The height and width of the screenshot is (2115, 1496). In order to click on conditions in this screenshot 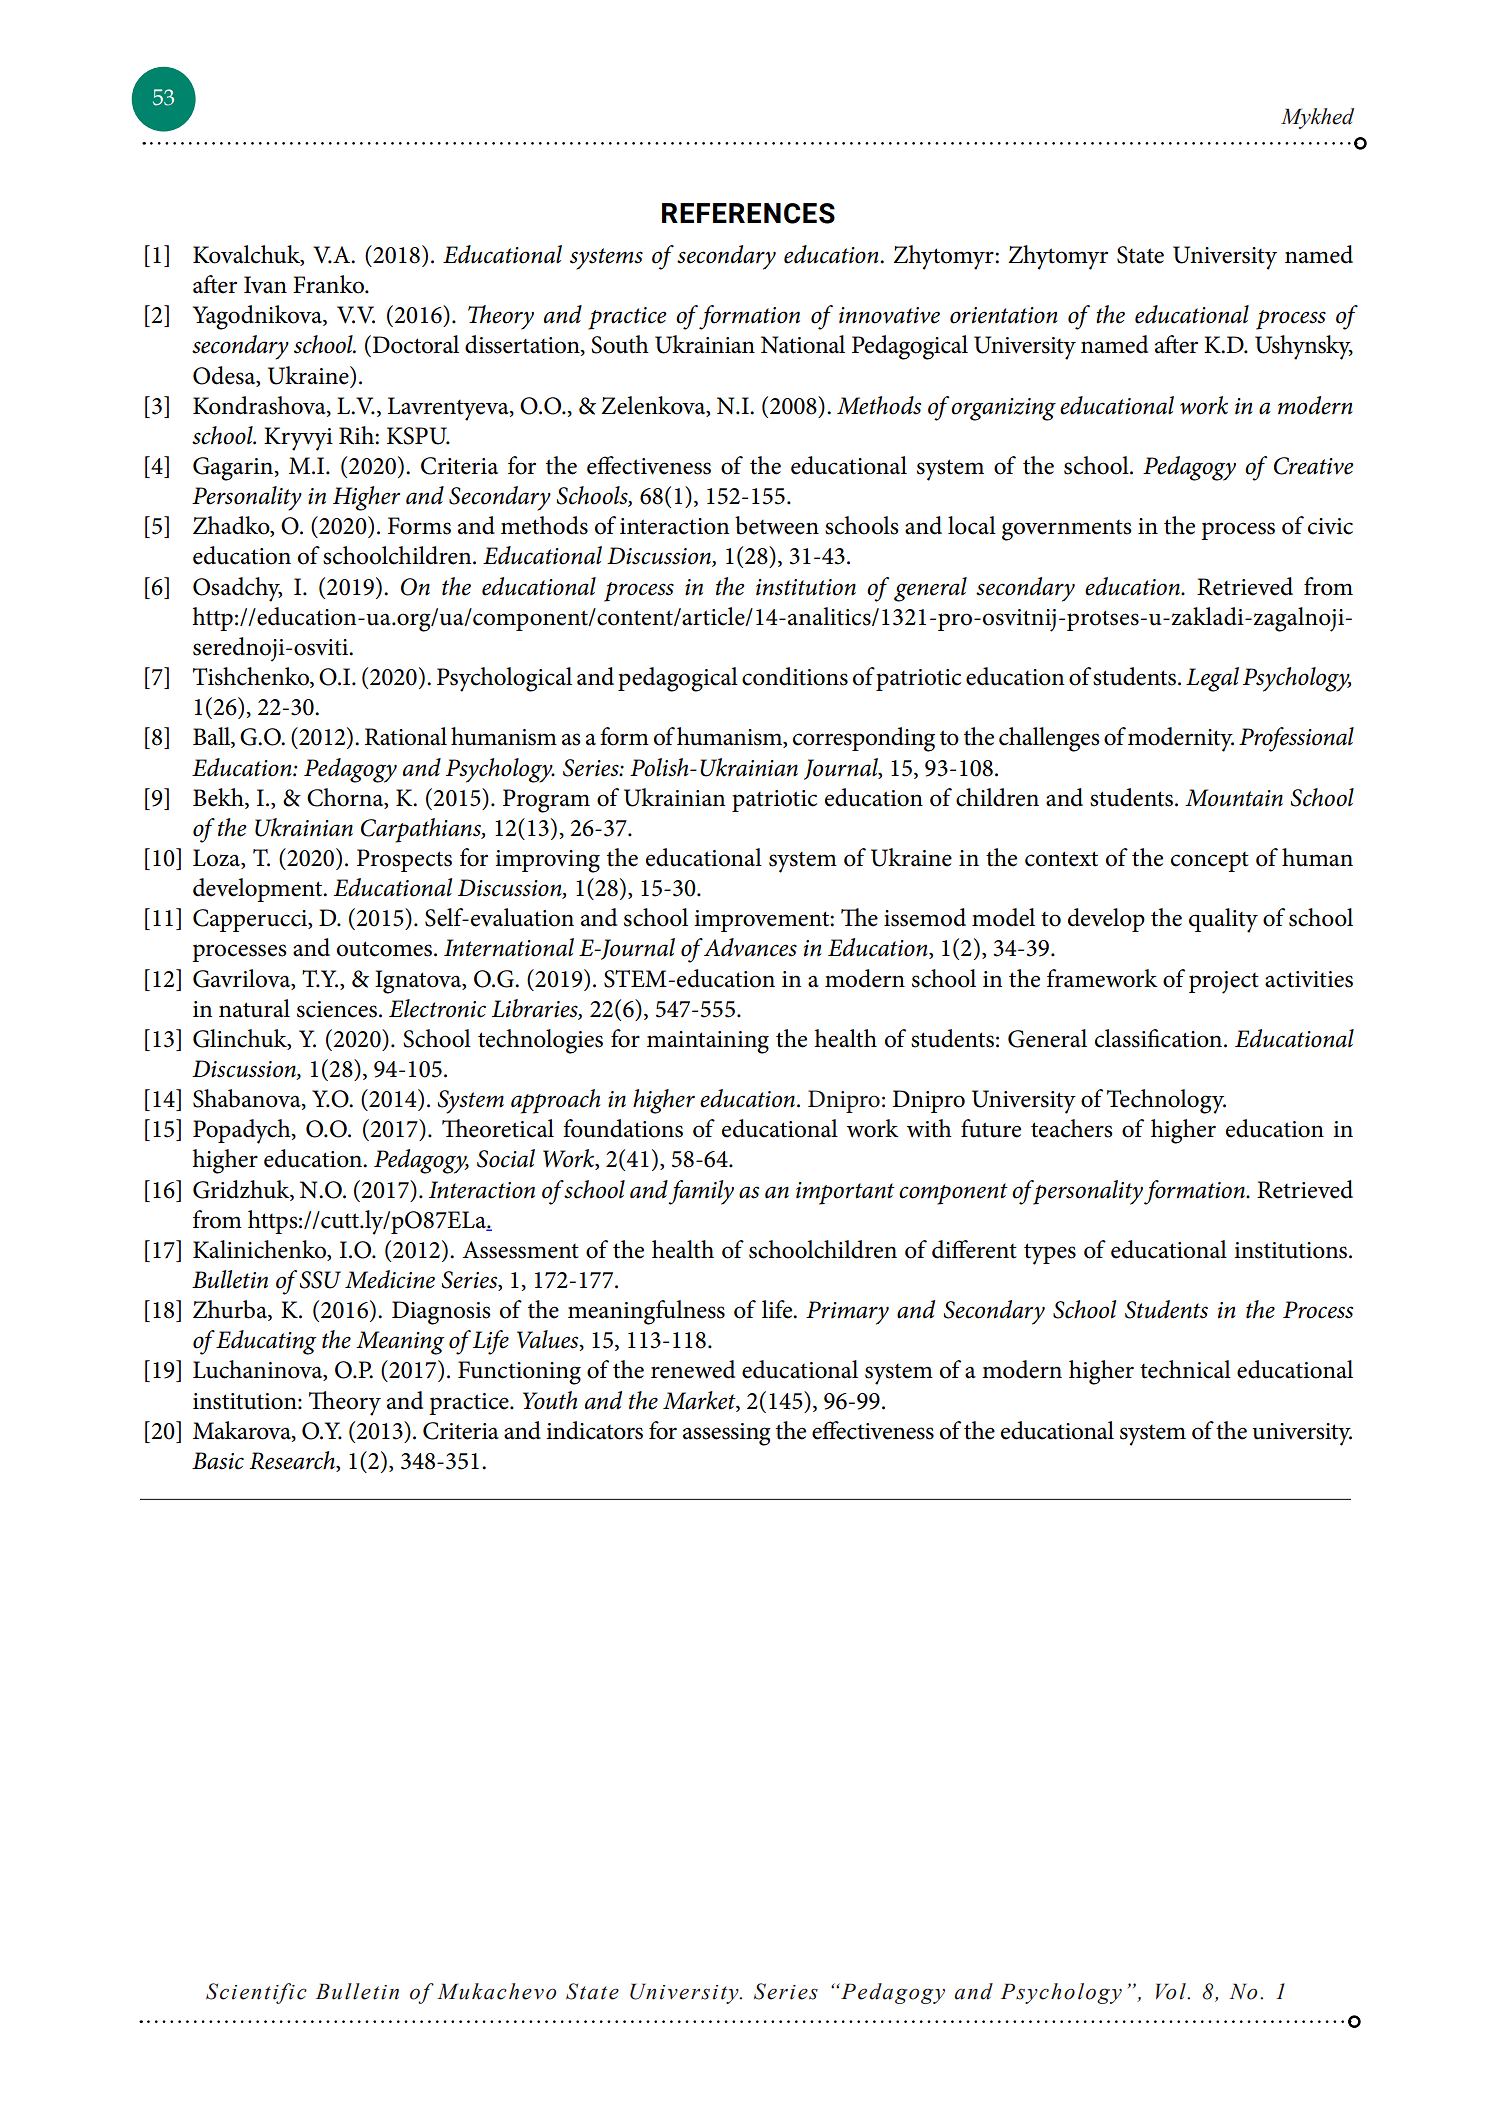, I will do `click(795, 676)`.
